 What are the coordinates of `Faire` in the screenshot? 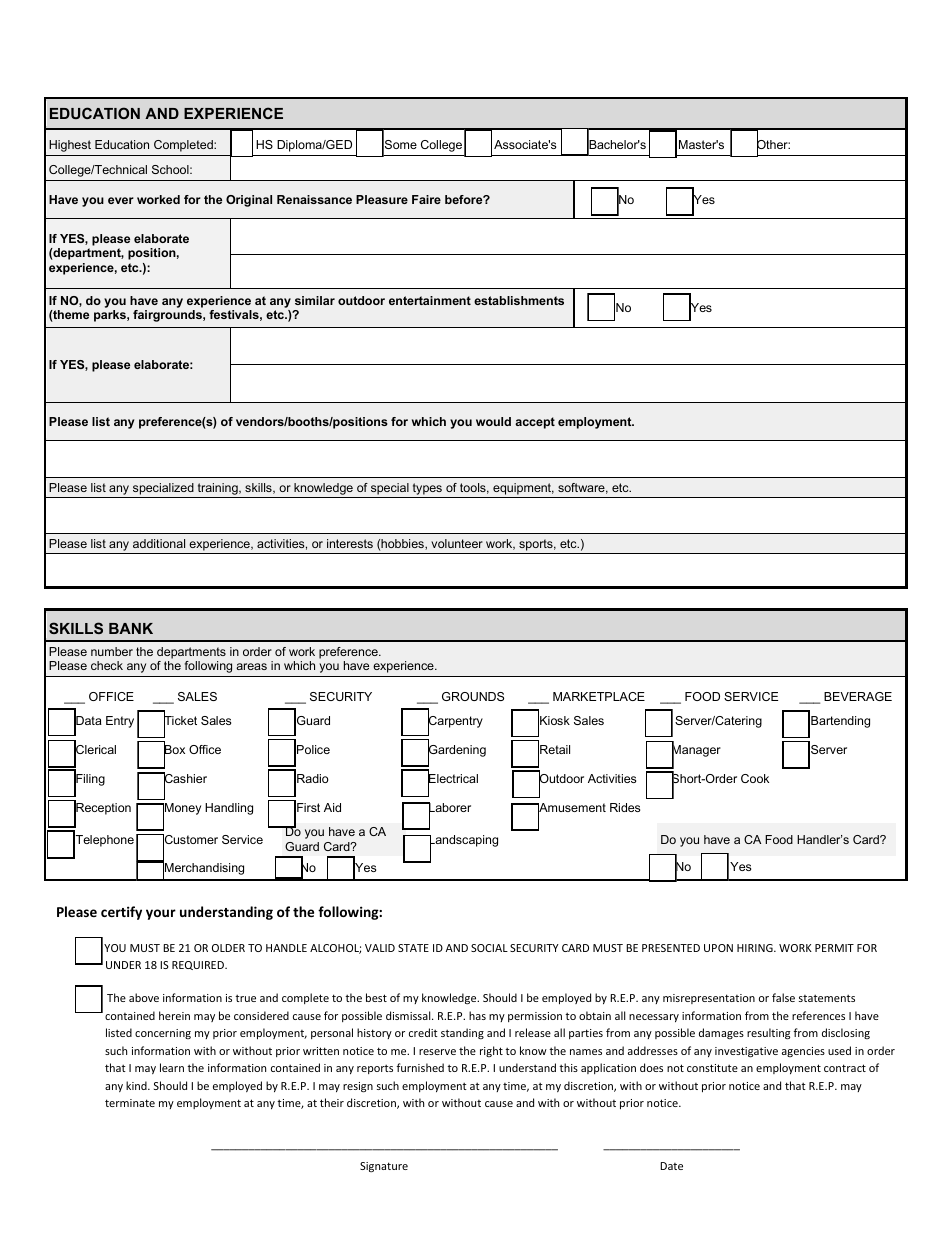 It's located at (426, 199).
